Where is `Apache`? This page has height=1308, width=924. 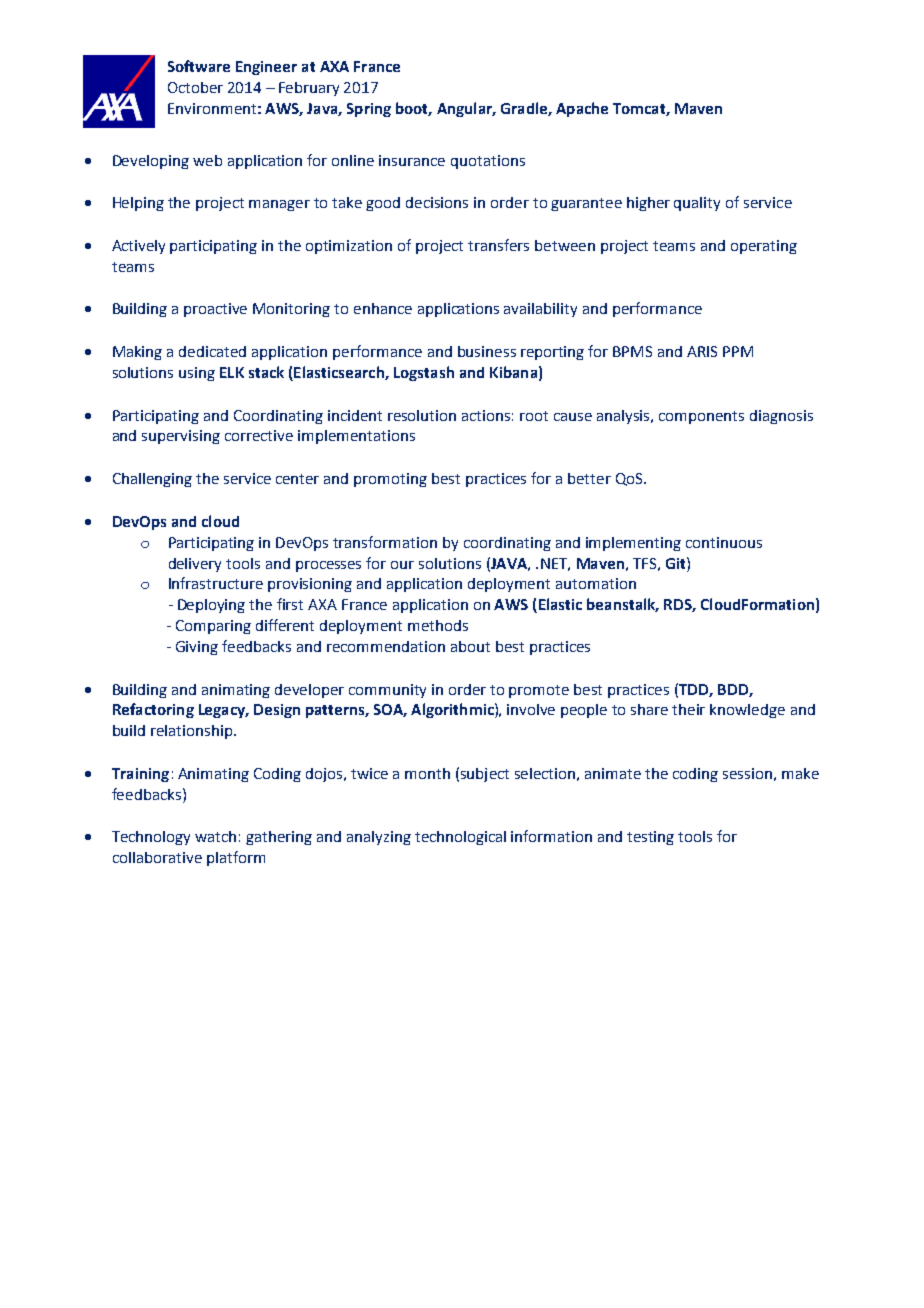
Apache is located at coordinates (582, 109).
